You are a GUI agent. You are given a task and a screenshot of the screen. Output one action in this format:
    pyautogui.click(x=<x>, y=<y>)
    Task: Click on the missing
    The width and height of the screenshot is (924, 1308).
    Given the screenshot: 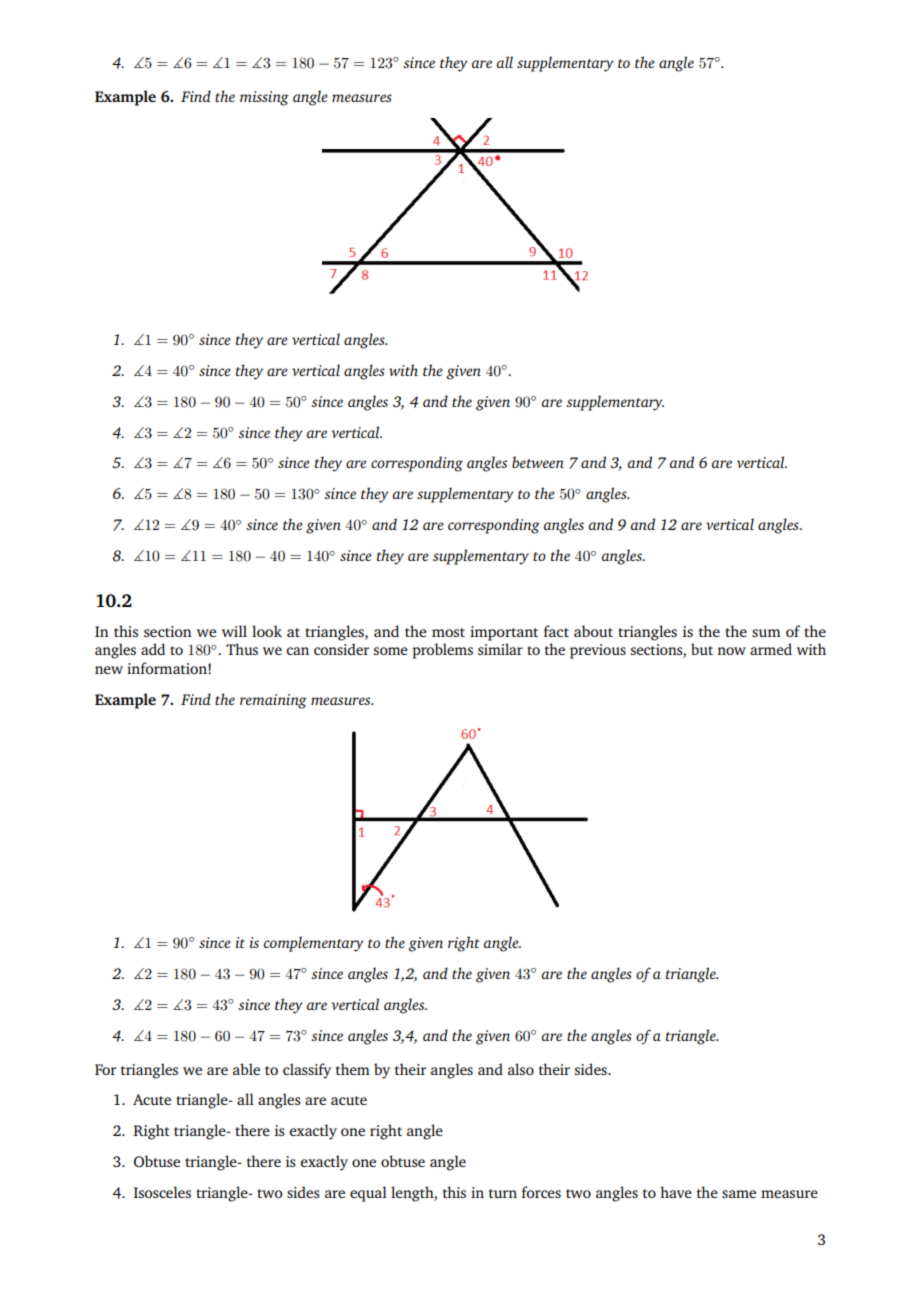 What is the action you would take?
    pyautogui.click(x=264, y=98)
